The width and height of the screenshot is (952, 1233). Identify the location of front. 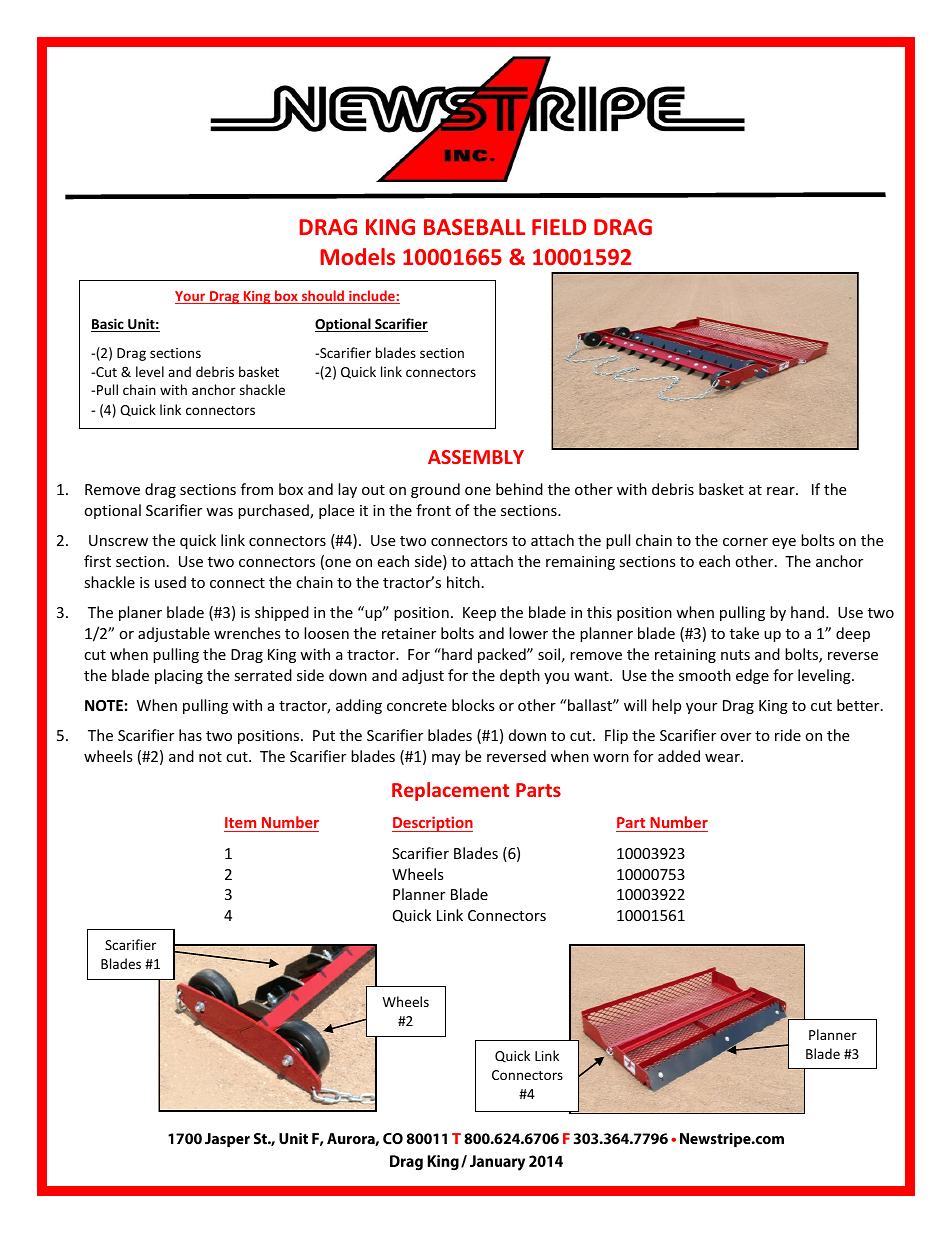
(433, 510).
